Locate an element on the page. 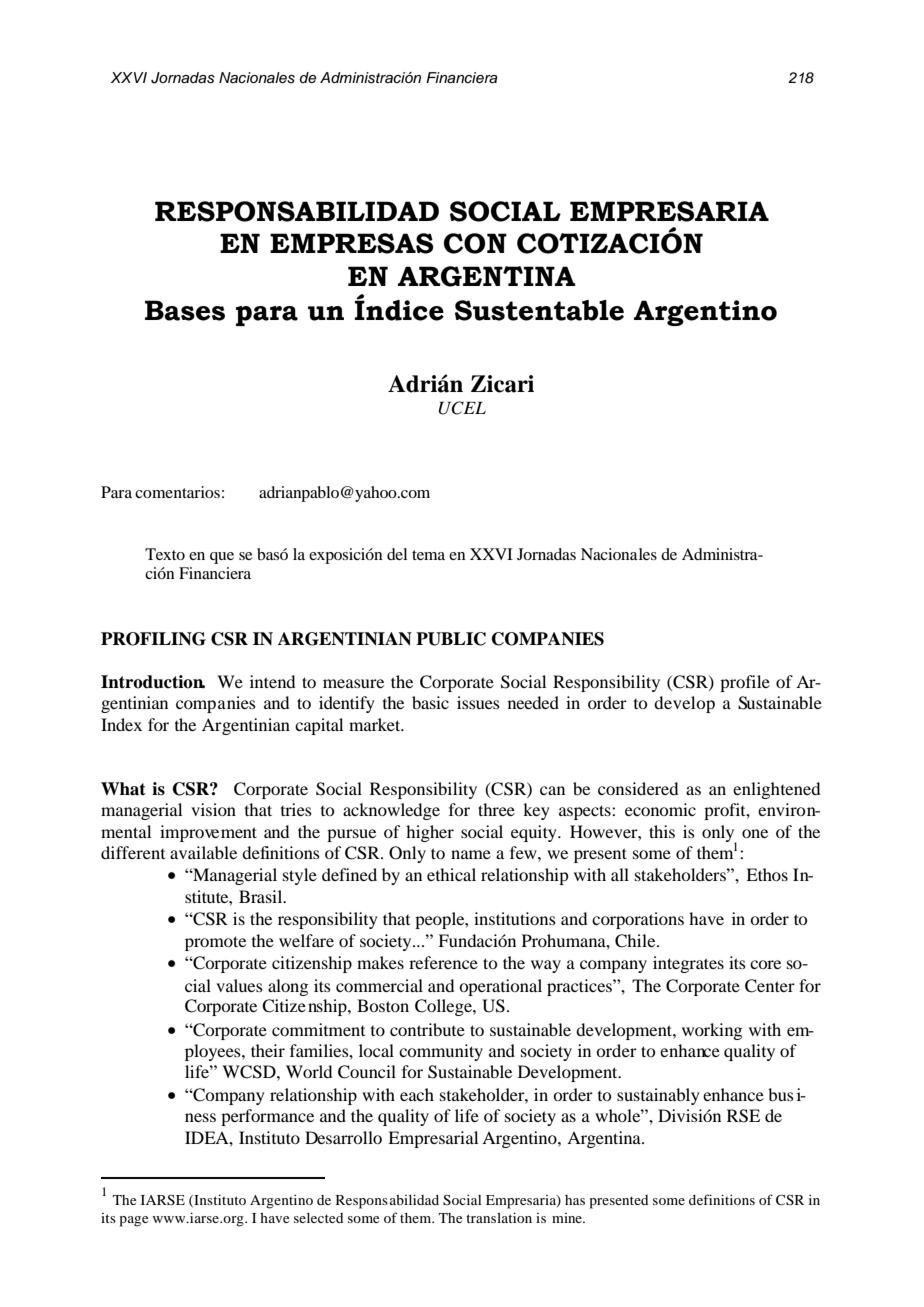  page is located at coordinates (134, 1221).
